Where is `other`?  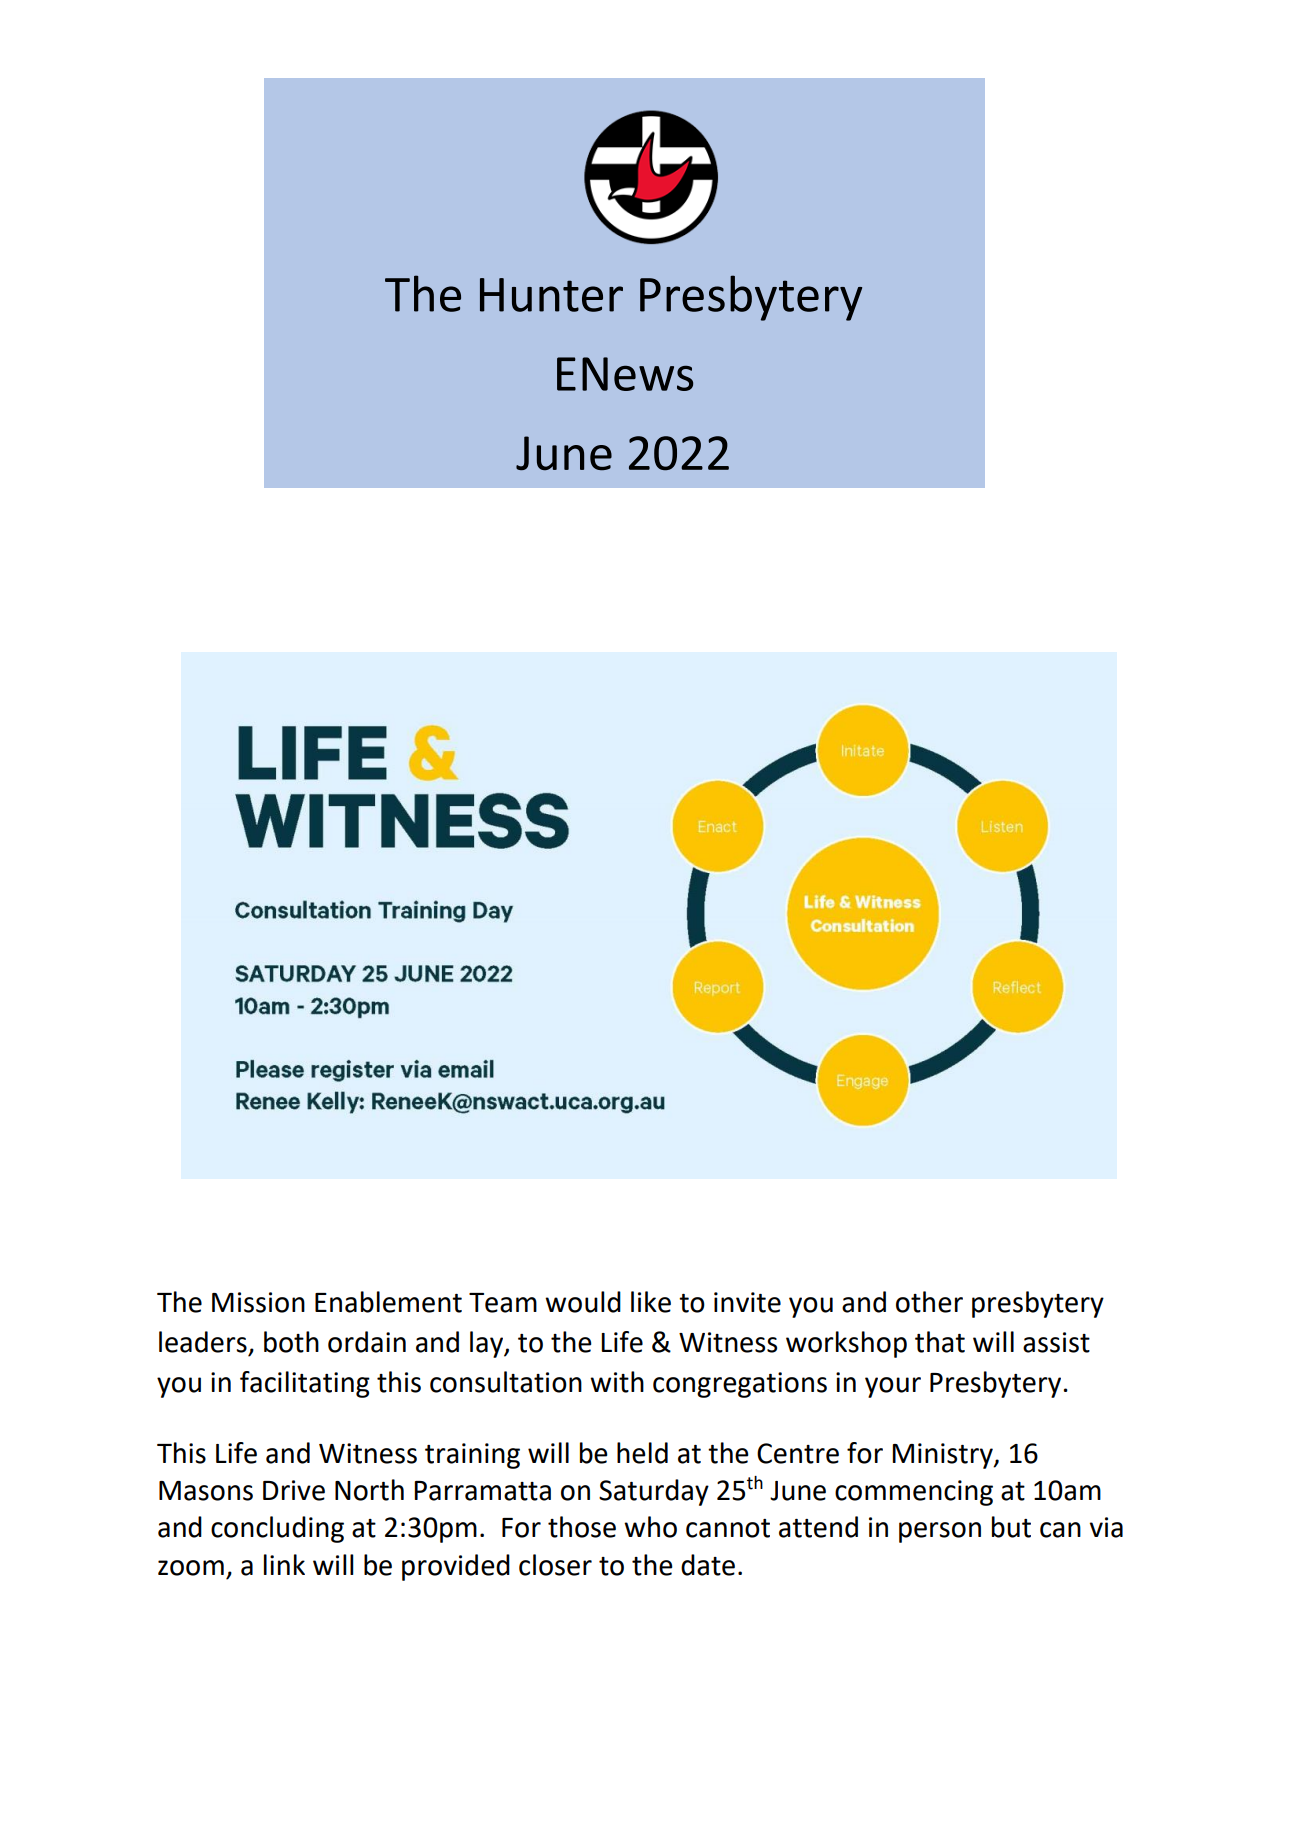 other is located at coordinates (929, 1302).
